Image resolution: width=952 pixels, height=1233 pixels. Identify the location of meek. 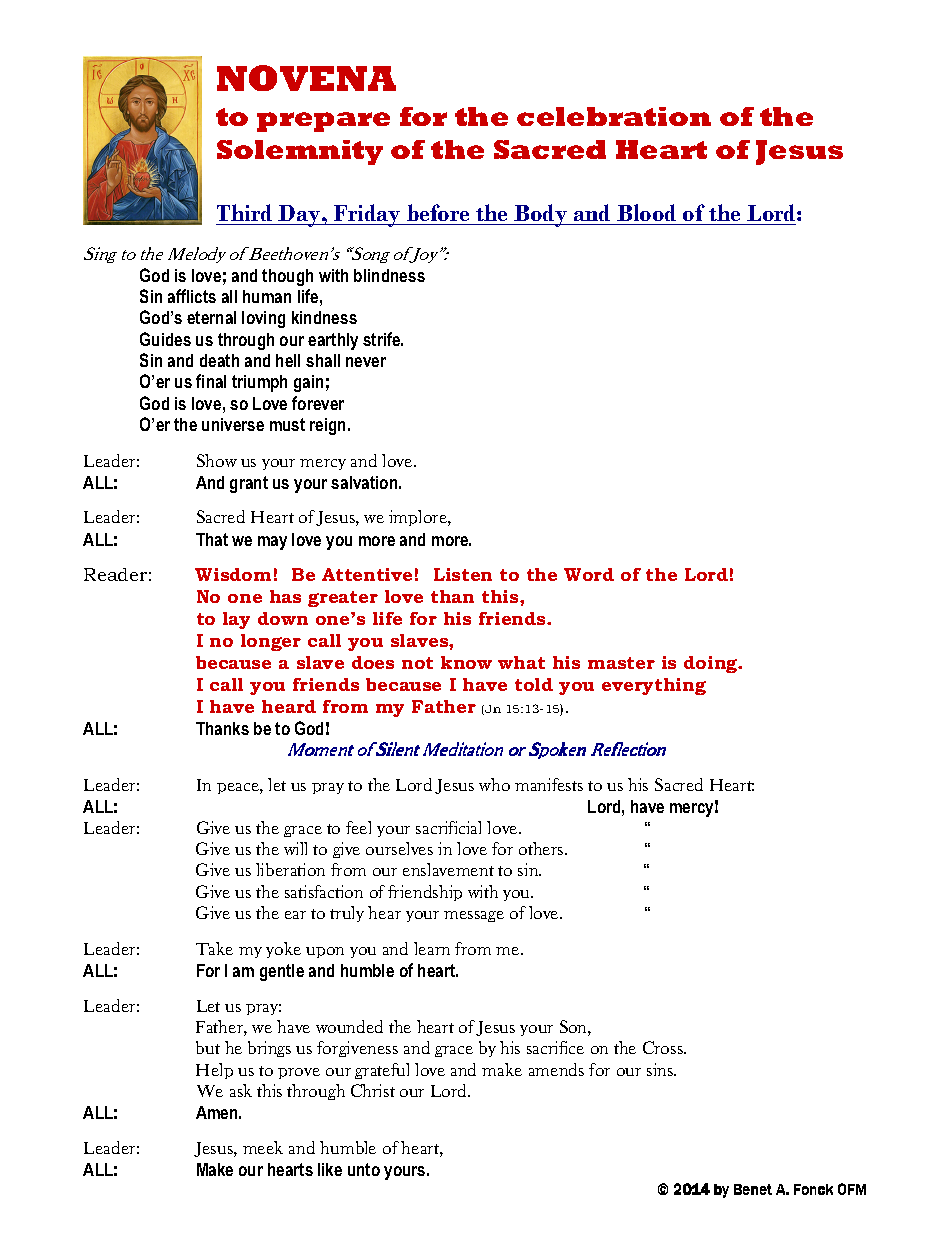
(263, 1147).
